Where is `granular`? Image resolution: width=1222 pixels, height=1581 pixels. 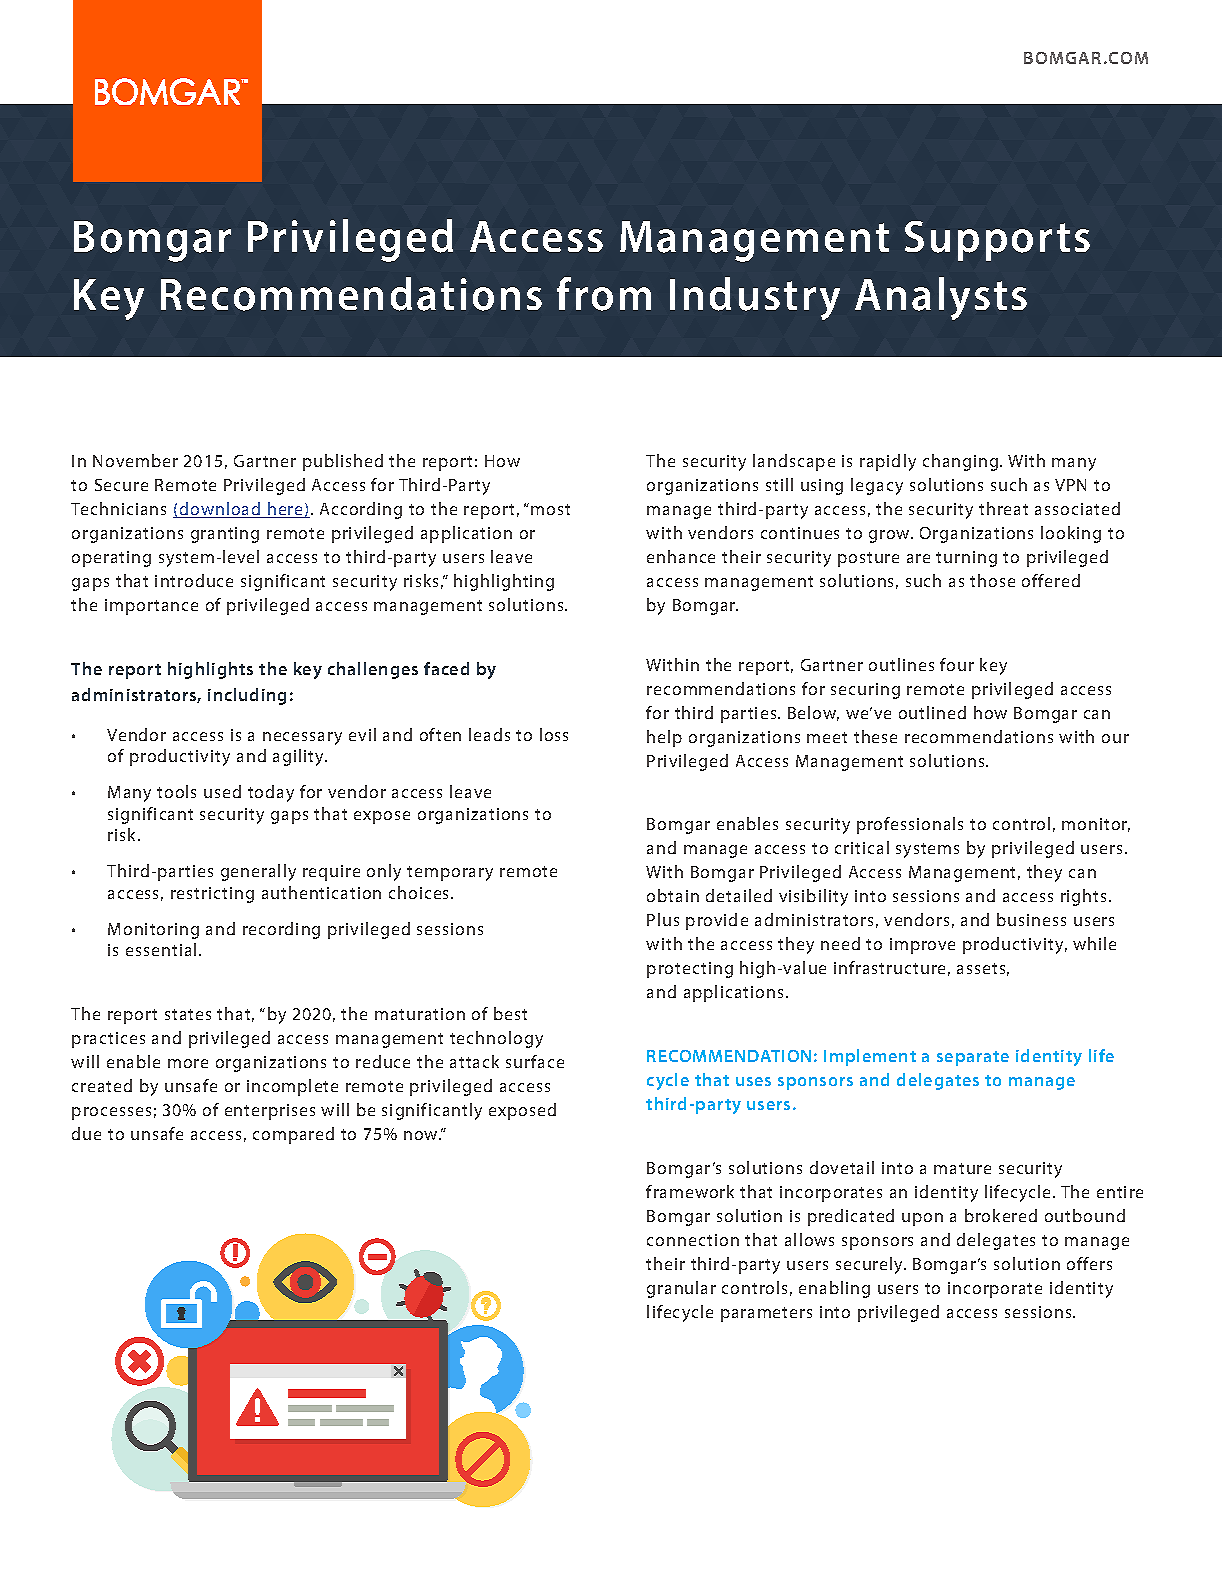 granular is located at coordinates (681, 1289).
